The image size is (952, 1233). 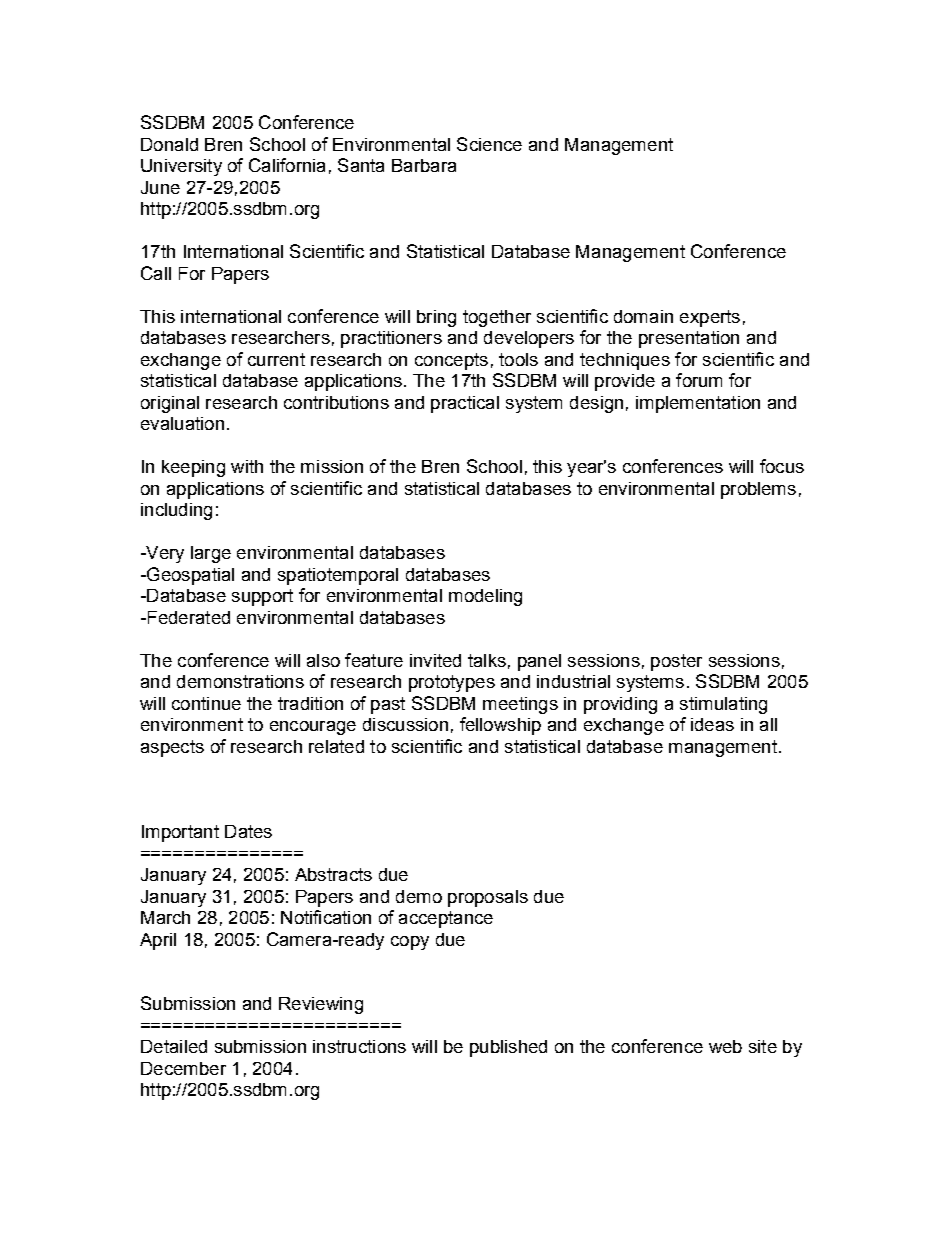 I want to click on proposals, so click(x=488, y=898).
